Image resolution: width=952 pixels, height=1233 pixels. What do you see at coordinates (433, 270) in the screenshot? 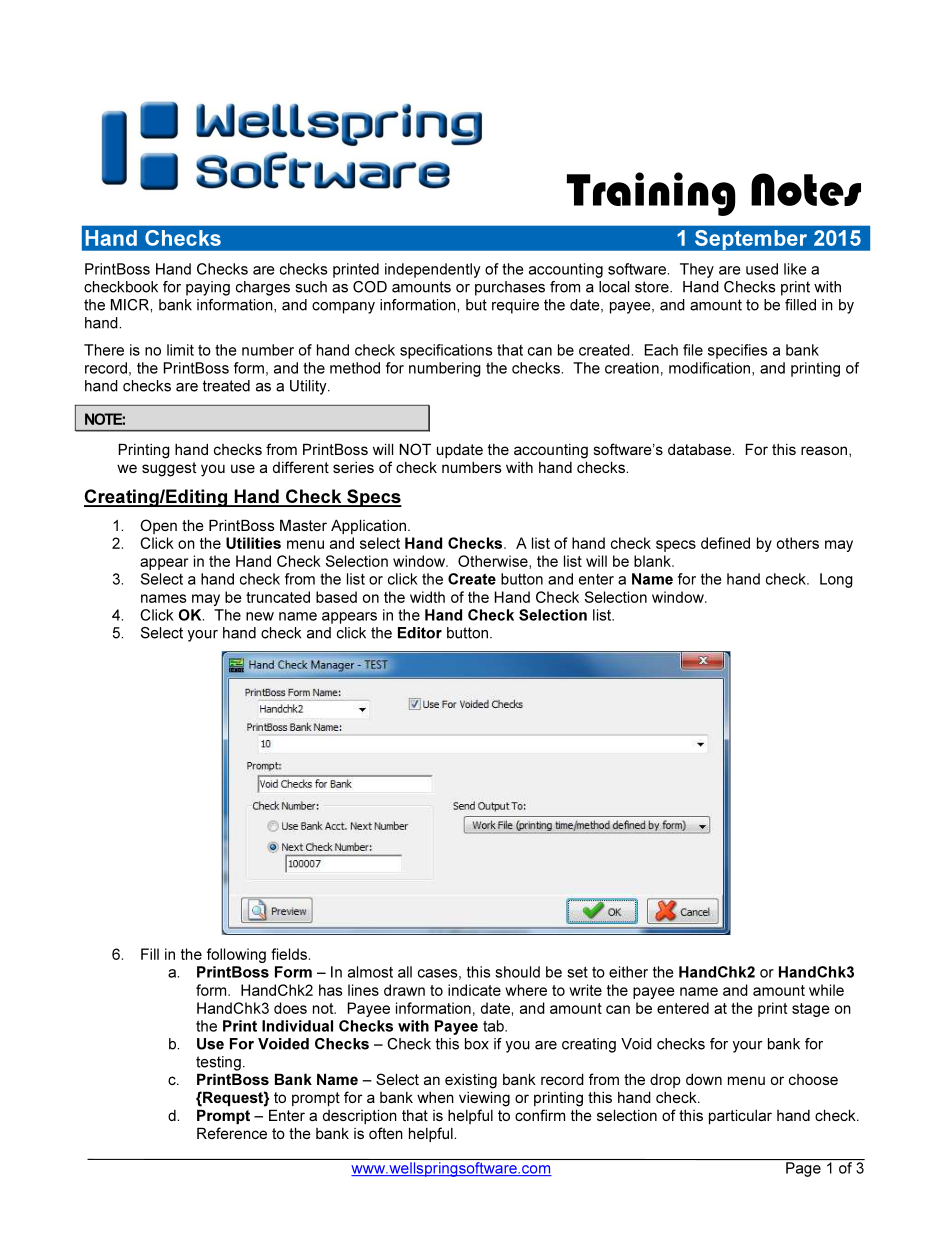
I see `independently` at bounding box center [433, 270].
